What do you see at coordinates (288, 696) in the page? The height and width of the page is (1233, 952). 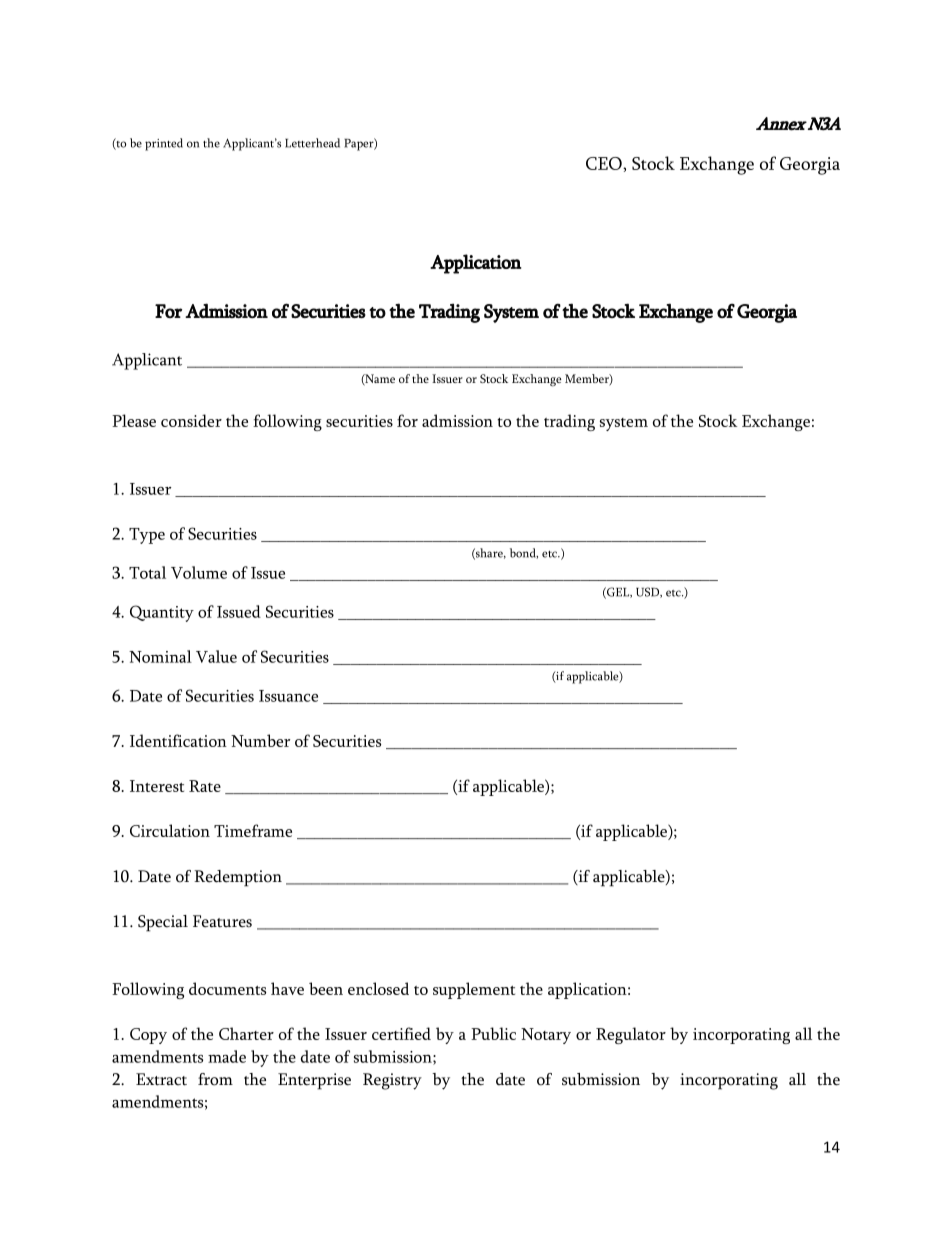 I see `Issuance` at bounding box center [288, 696].
